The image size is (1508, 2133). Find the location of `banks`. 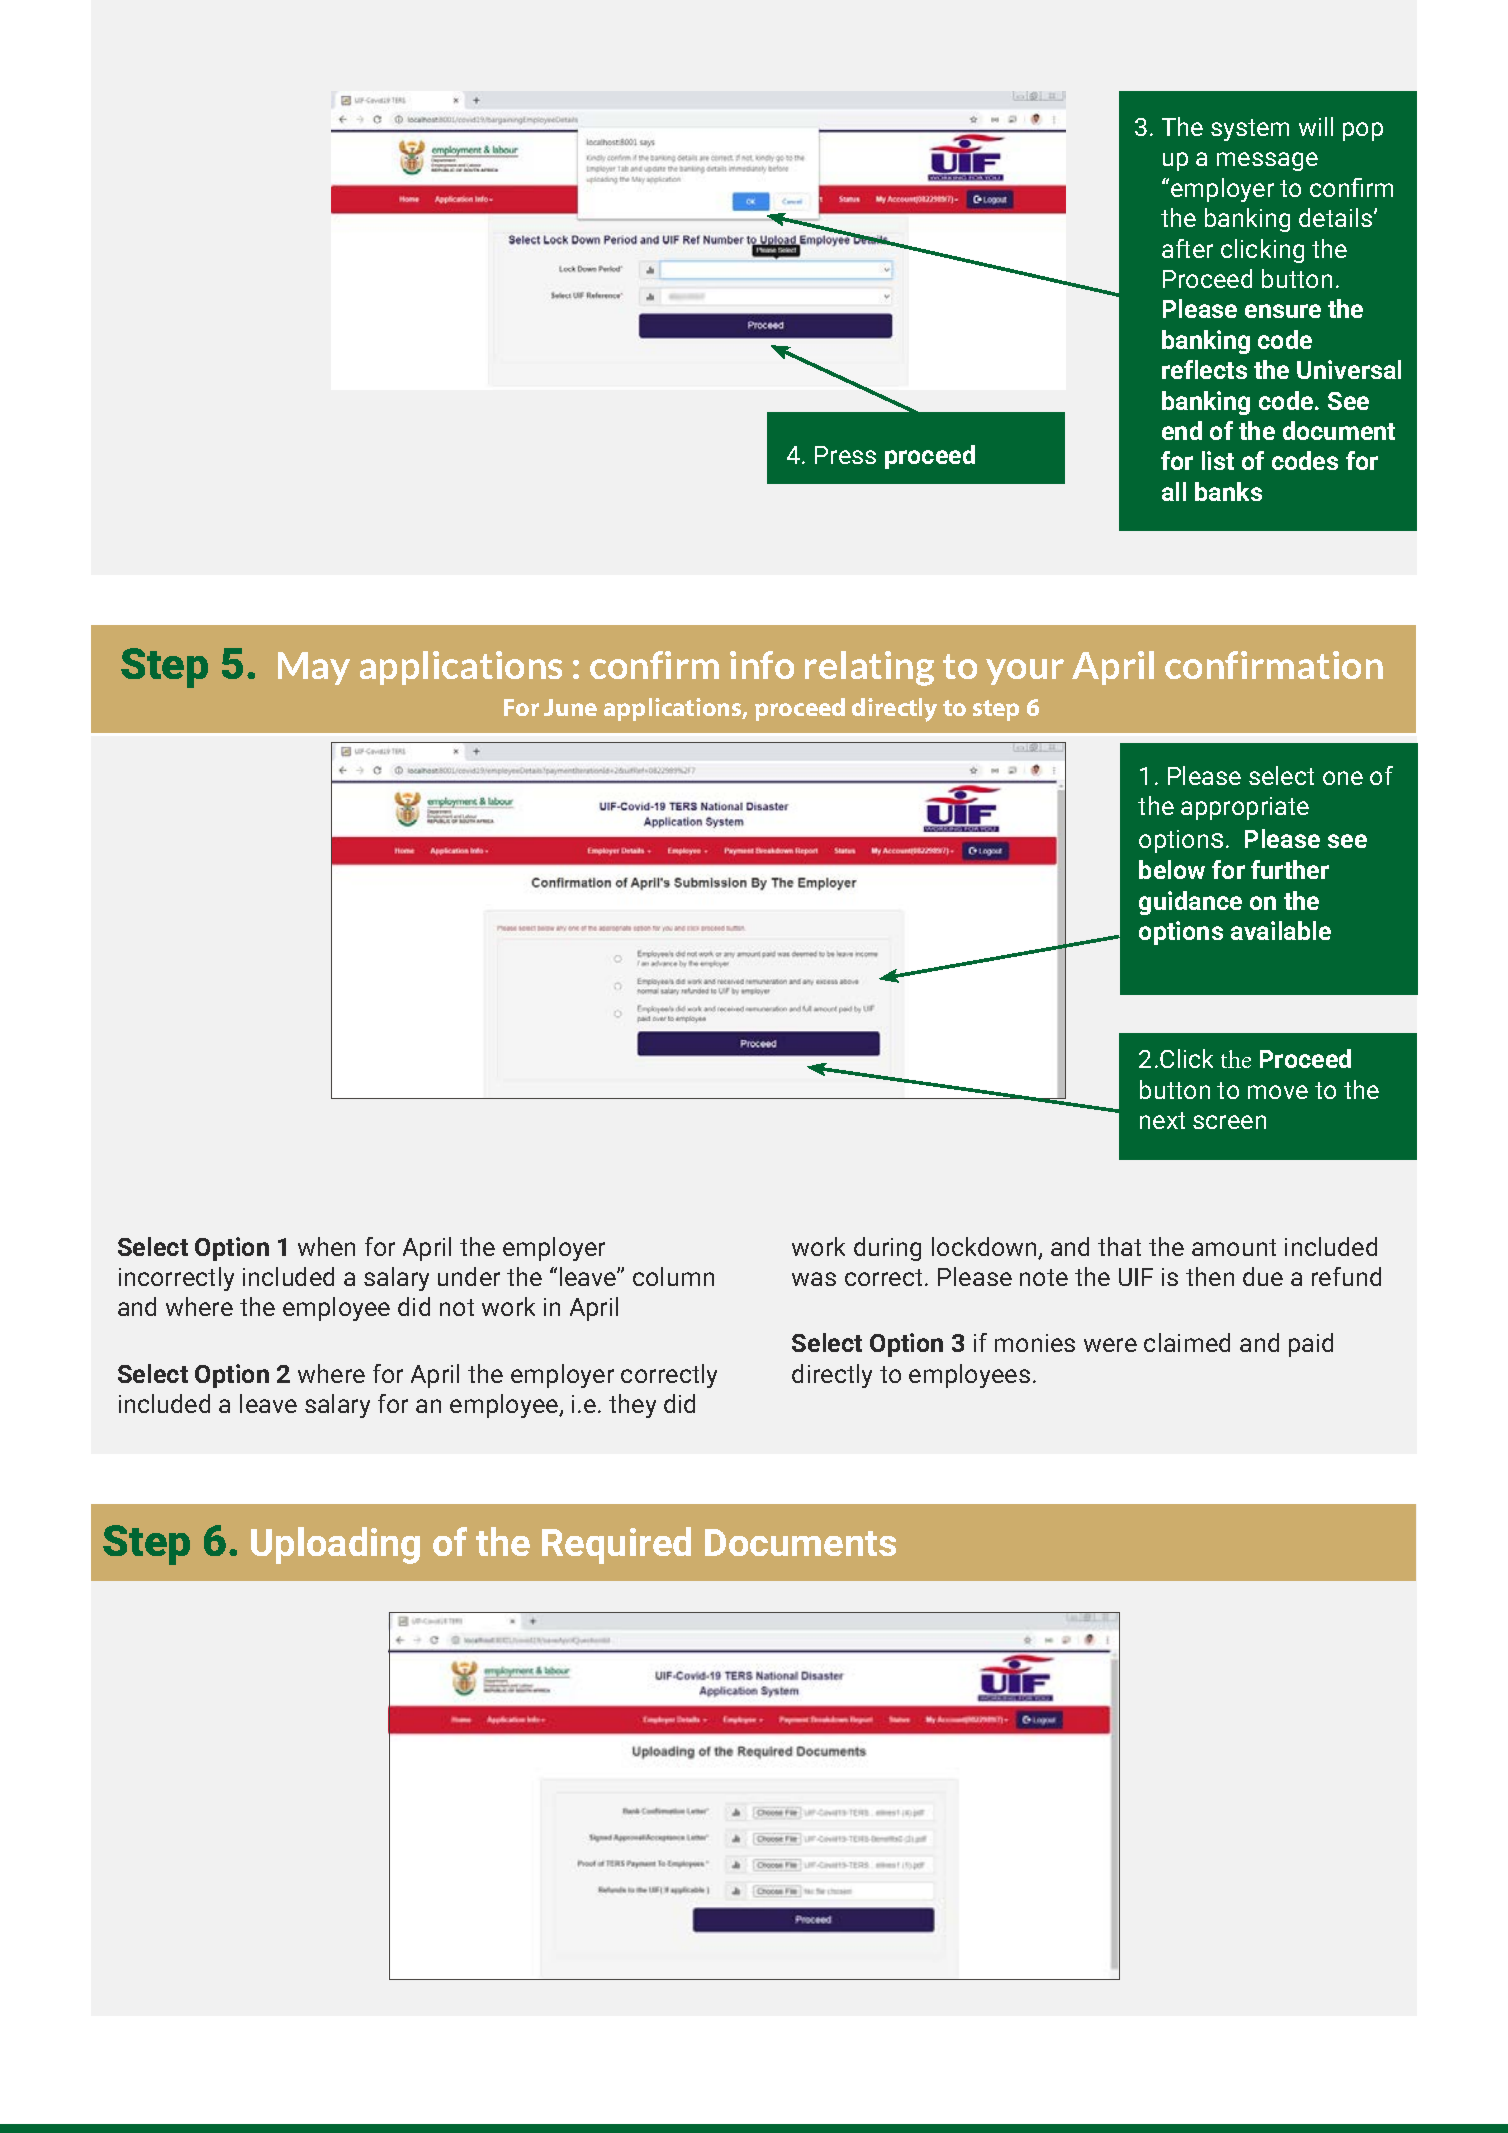

banks is located at coordinates (1228, 491).
